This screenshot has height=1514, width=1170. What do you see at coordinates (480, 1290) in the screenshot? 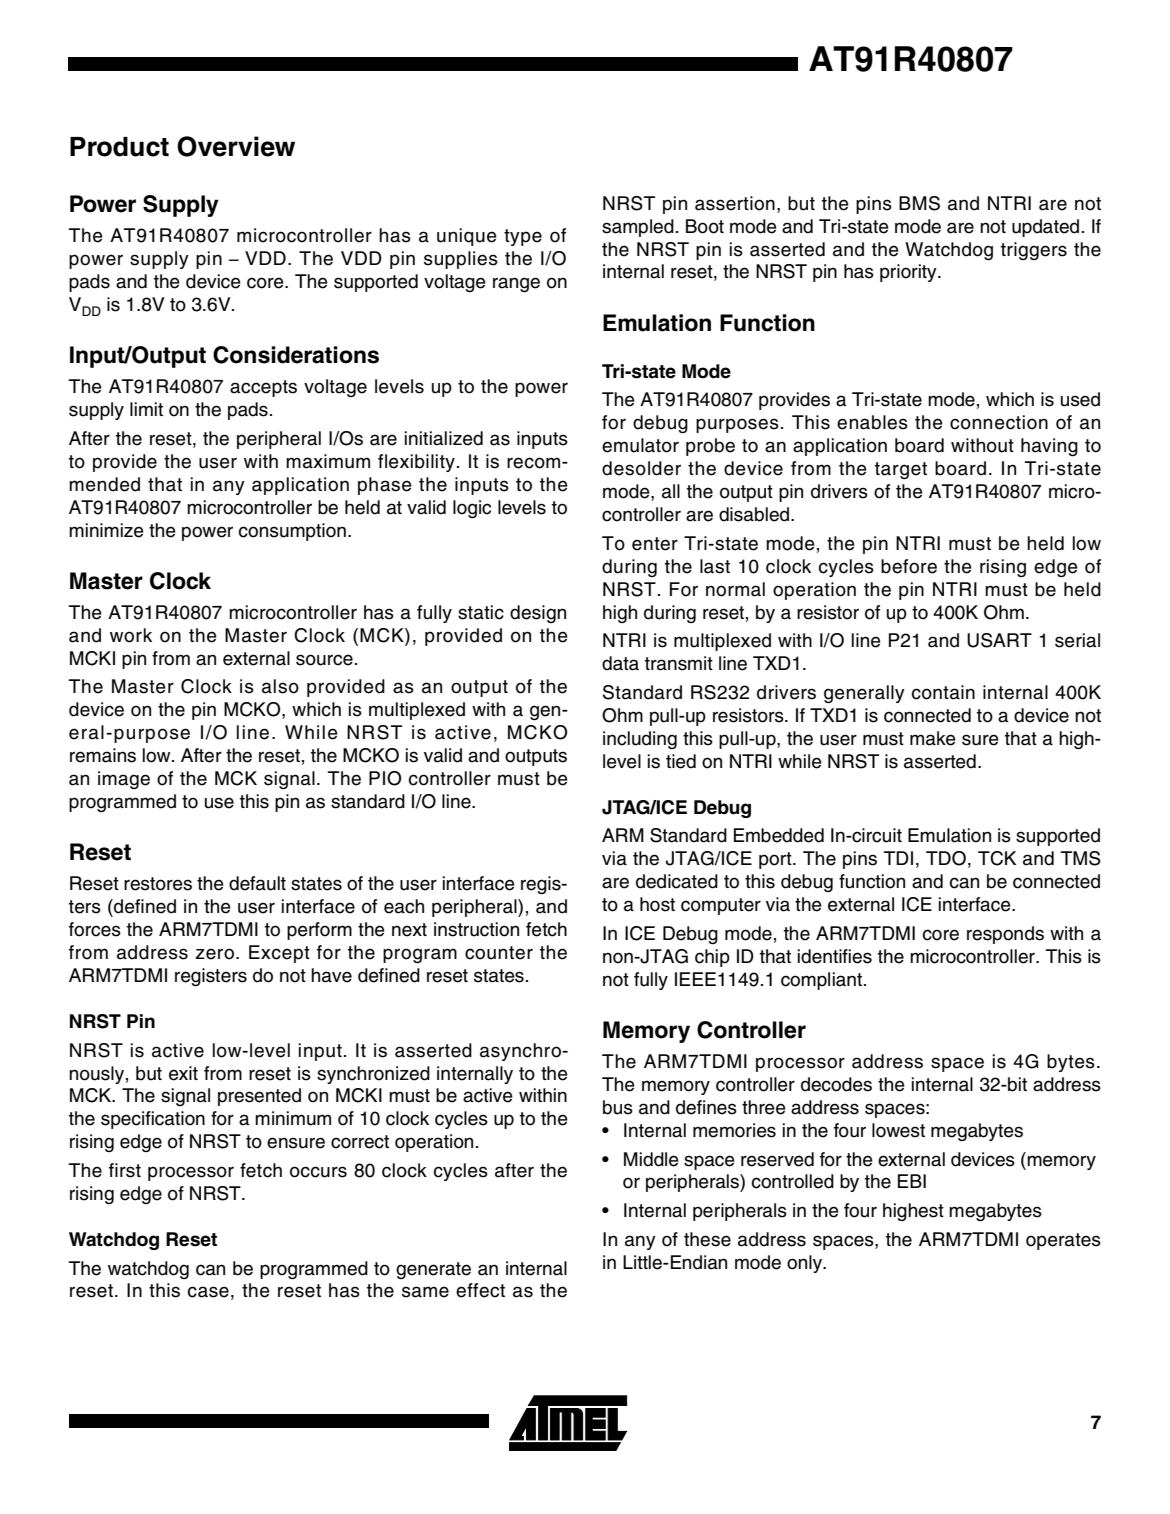
I see `effect` at bounding box center [480, 1290].
